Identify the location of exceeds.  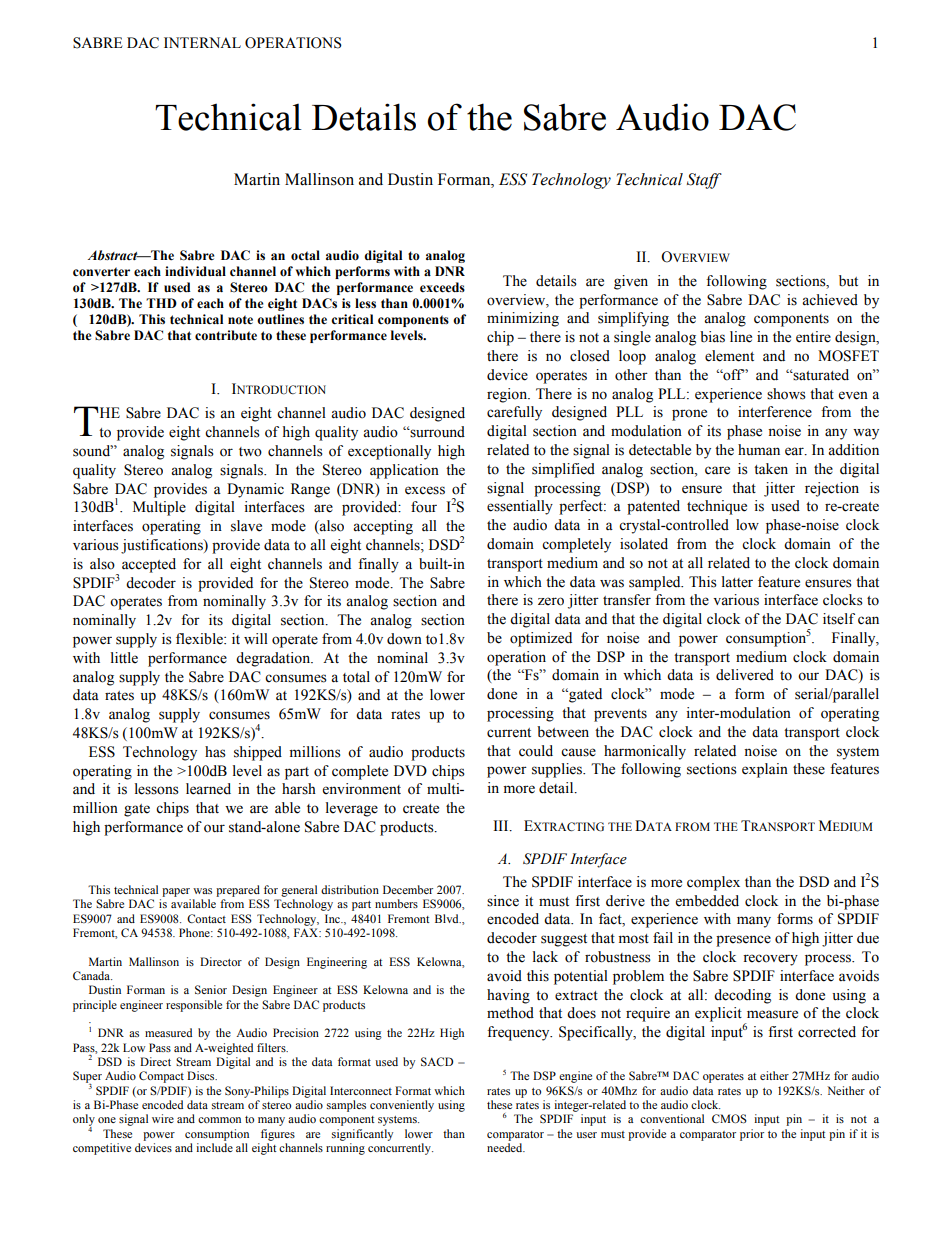
(442, 287).
